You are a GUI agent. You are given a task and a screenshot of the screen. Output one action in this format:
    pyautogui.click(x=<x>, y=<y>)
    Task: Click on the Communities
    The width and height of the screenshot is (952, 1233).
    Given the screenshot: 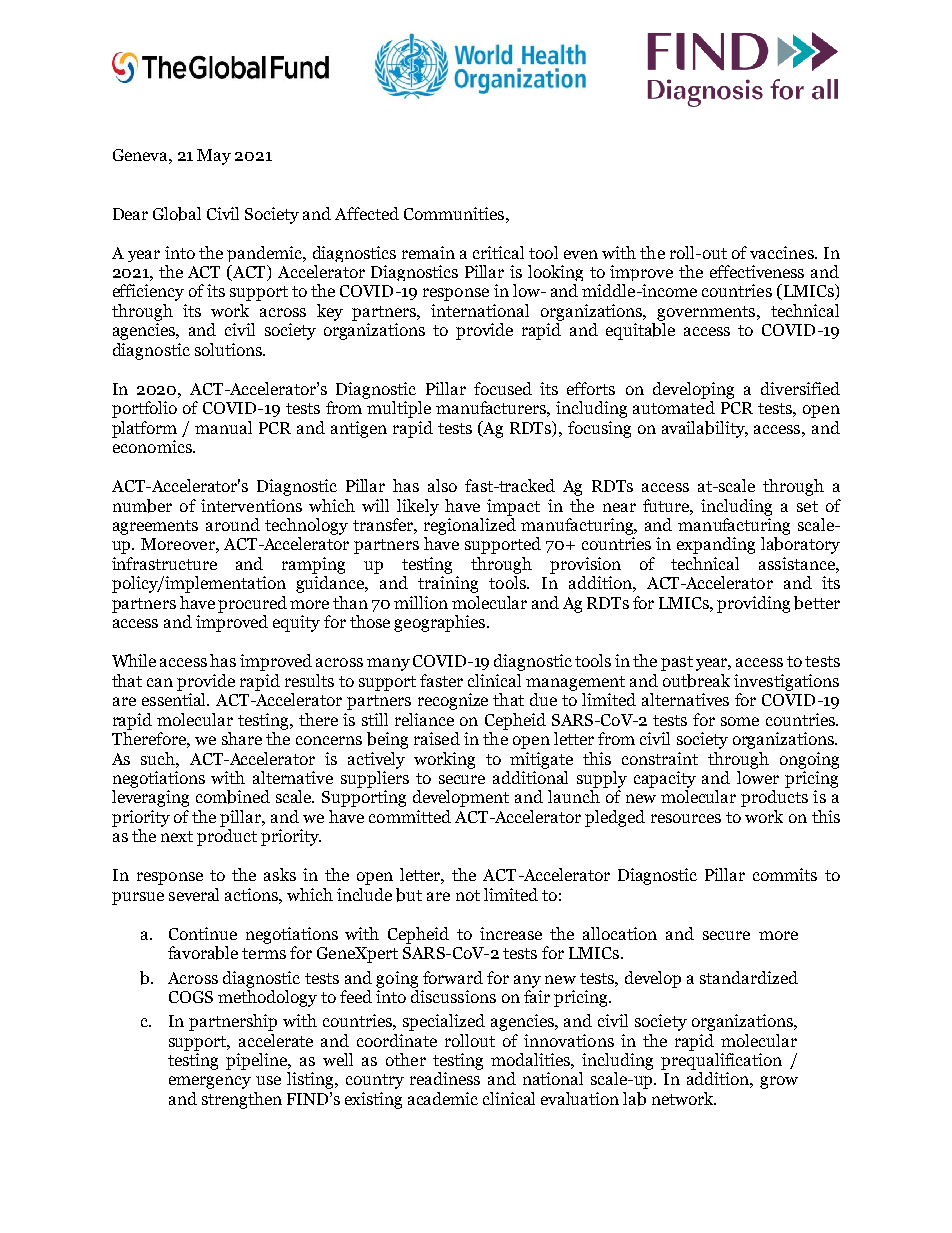 What is the action you would take?
    pyautogui.click(x=455, y=213)
